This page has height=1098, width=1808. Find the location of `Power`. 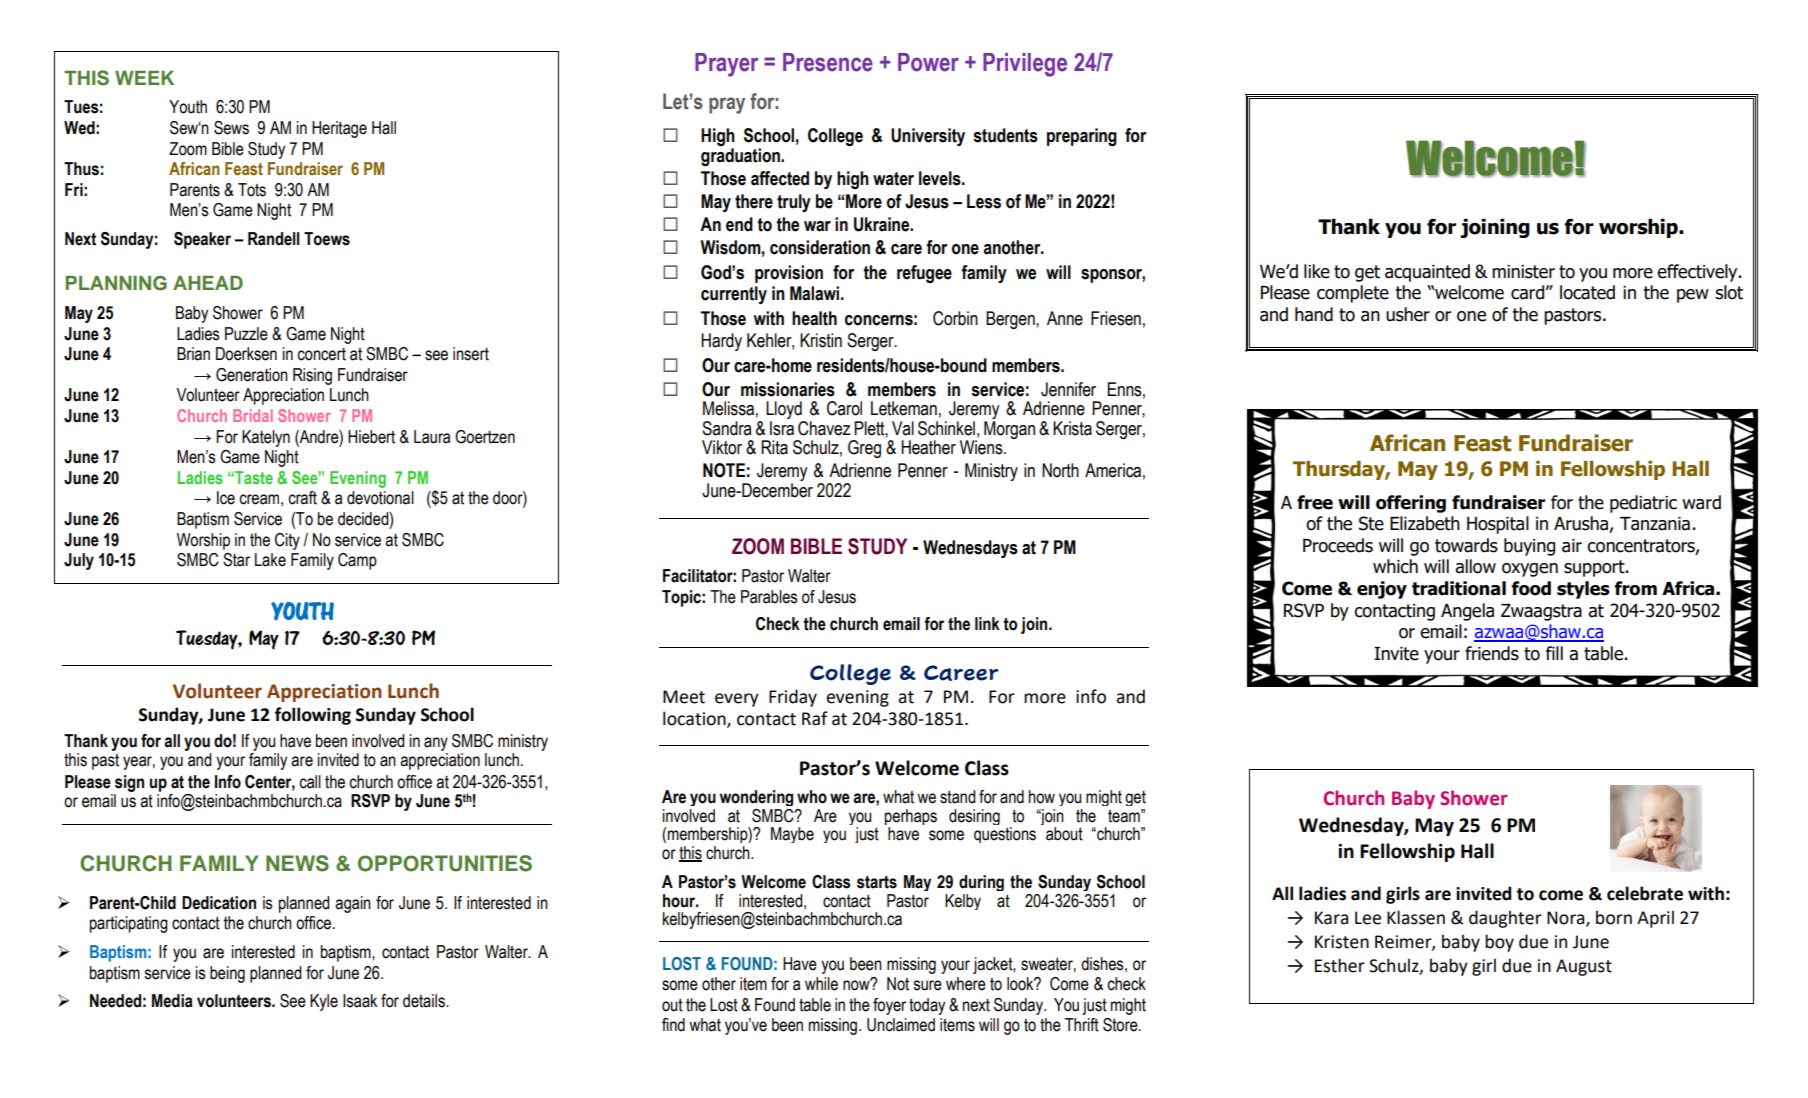

Power is located at coordinates (928, 62).
